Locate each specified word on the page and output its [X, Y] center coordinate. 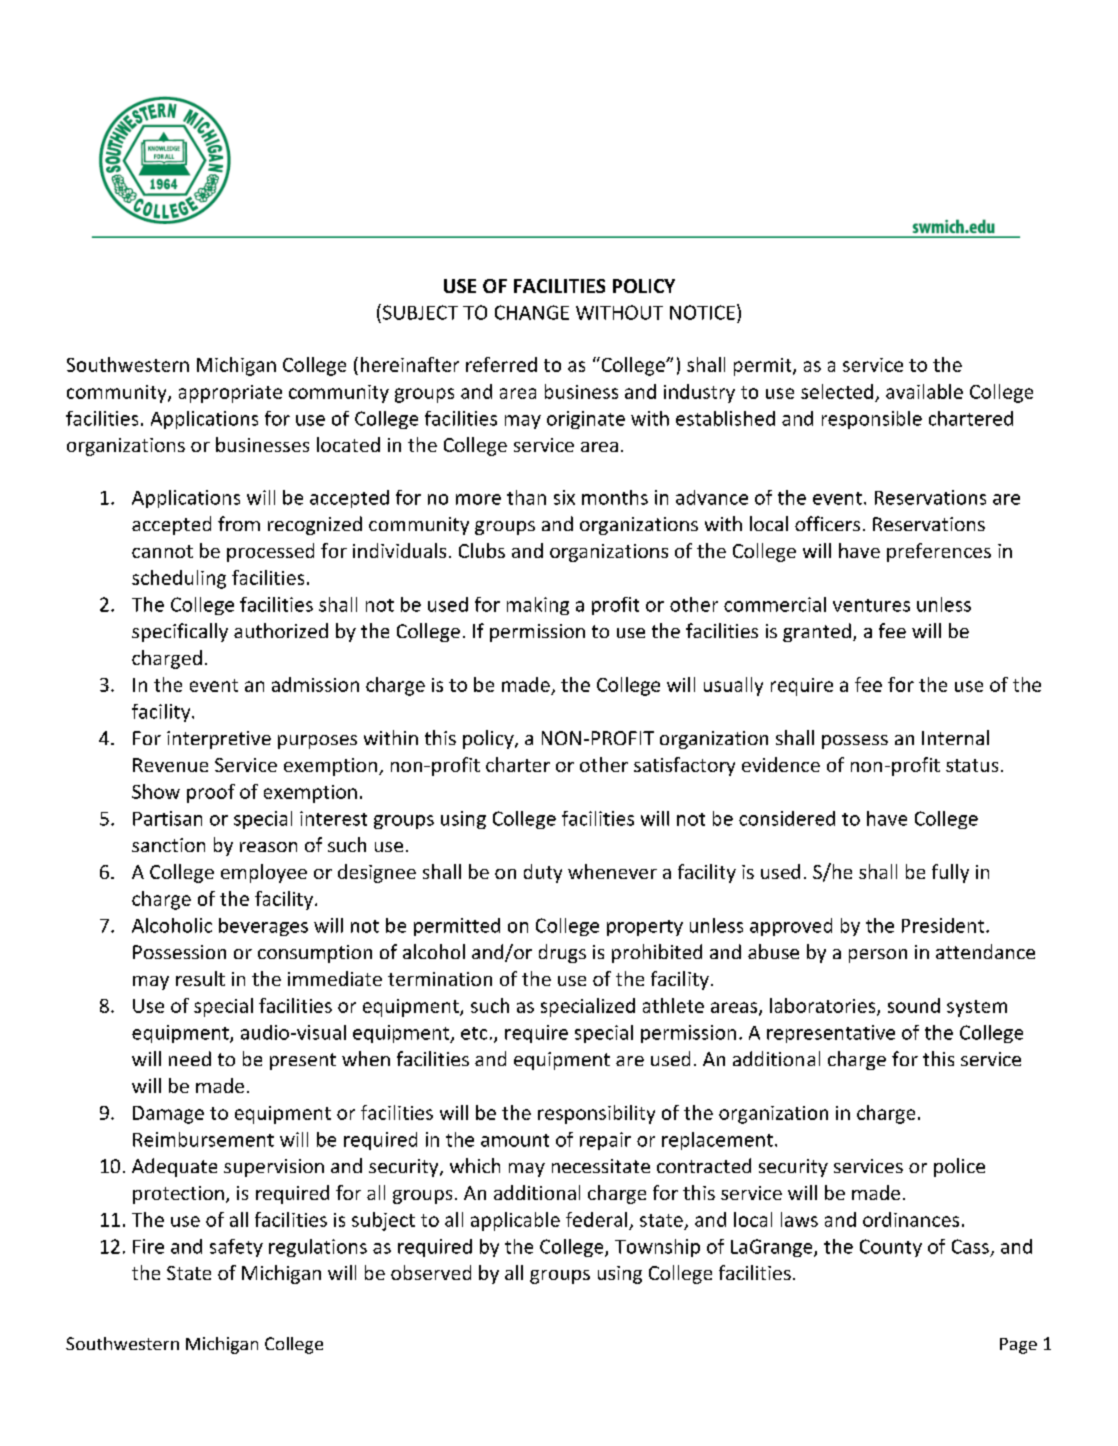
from [239, 523]
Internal [955, 737]
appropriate [230, 394]
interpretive [219, 740]
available [924, 391]
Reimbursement [203, 1139]
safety [236, 1248]
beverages [263, 927]
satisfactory [684, 766]
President [944, 925]
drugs [562, 953]
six [564, 497]
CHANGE [532, 312]
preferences [939, 552]
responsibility [596, 1114]
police [959, 1167]
